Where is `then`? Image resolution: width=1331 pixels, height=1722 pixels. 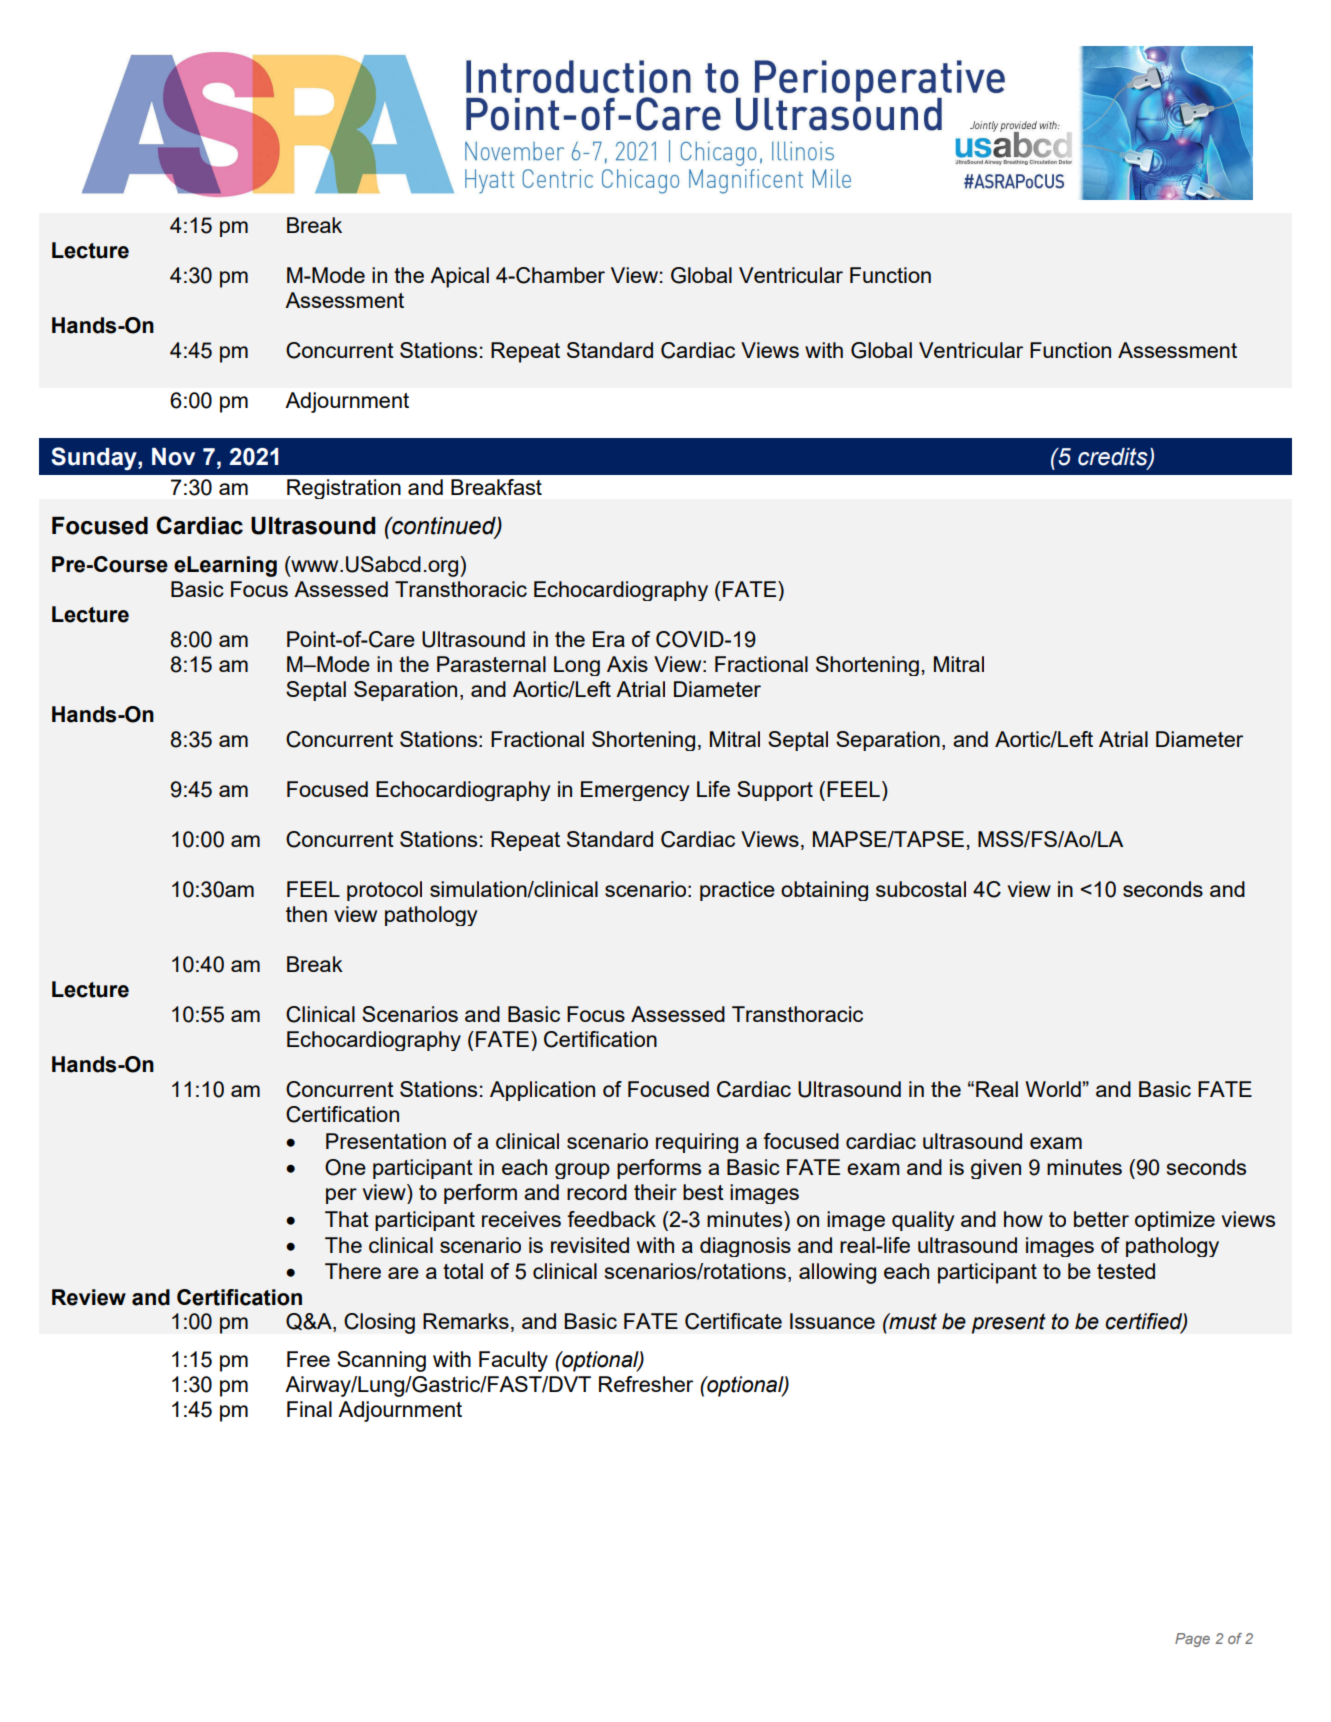
then is located at coordinates (306, 914).
